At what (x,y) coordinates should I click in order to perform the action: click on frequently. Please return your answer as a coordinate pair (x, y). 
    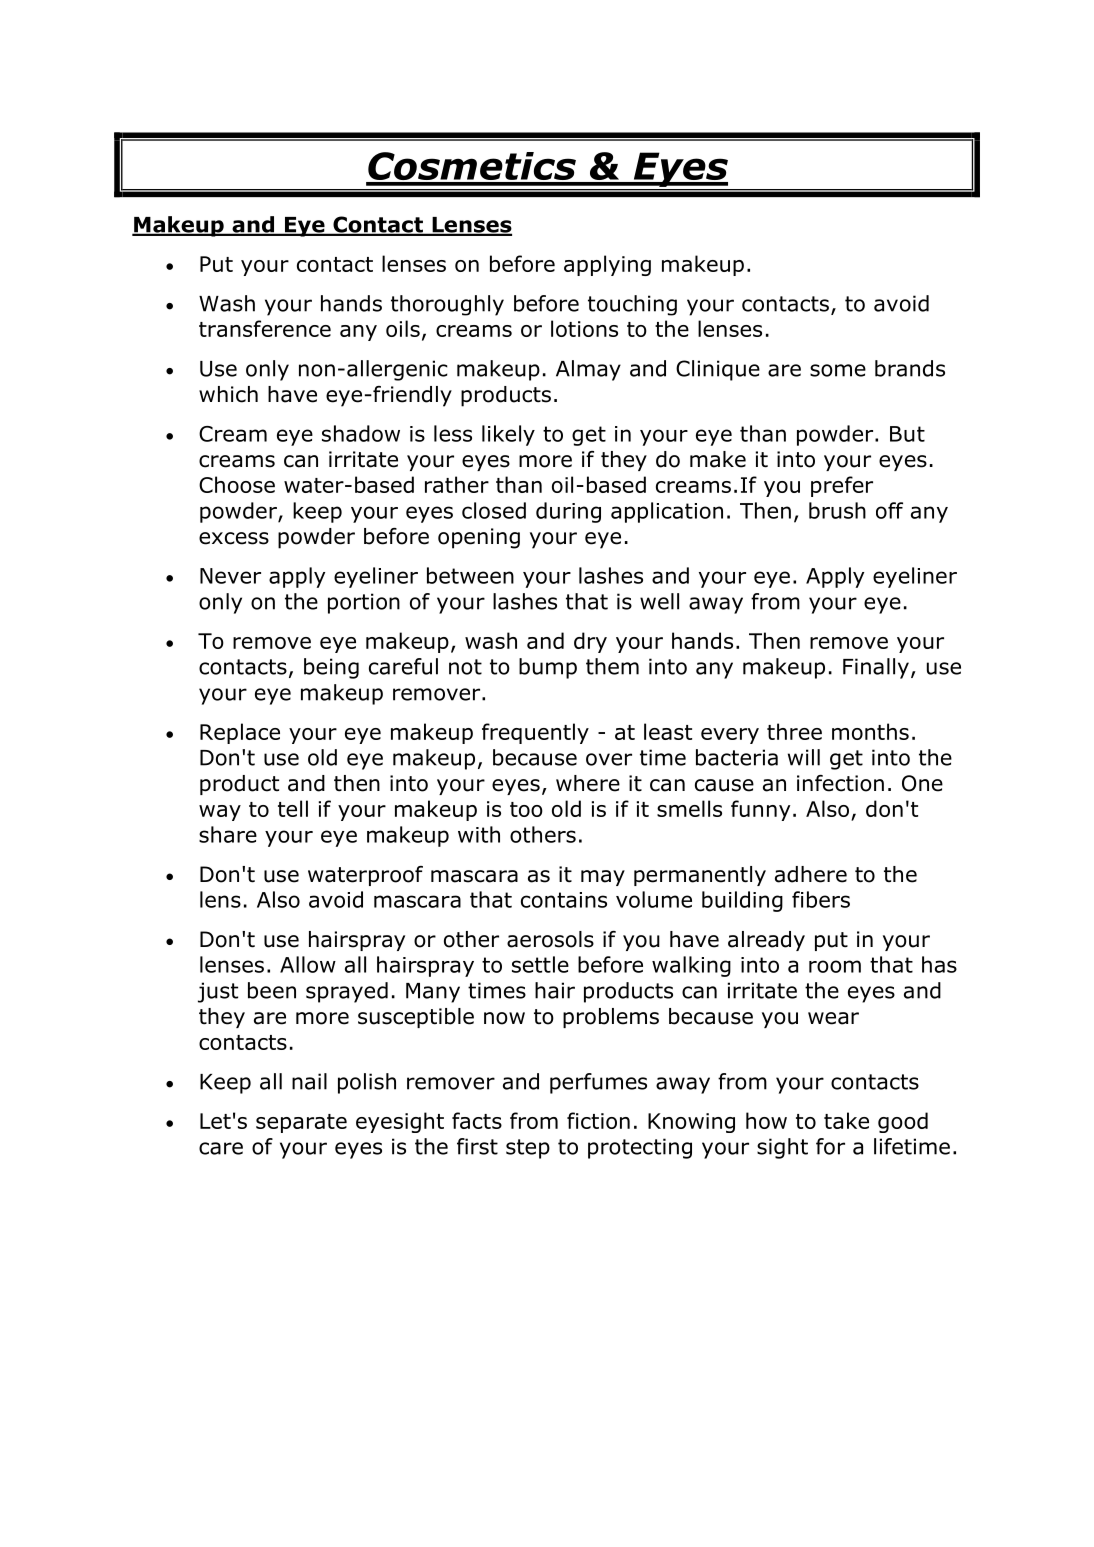
    Looking at the image, I should click on (535, 733).
